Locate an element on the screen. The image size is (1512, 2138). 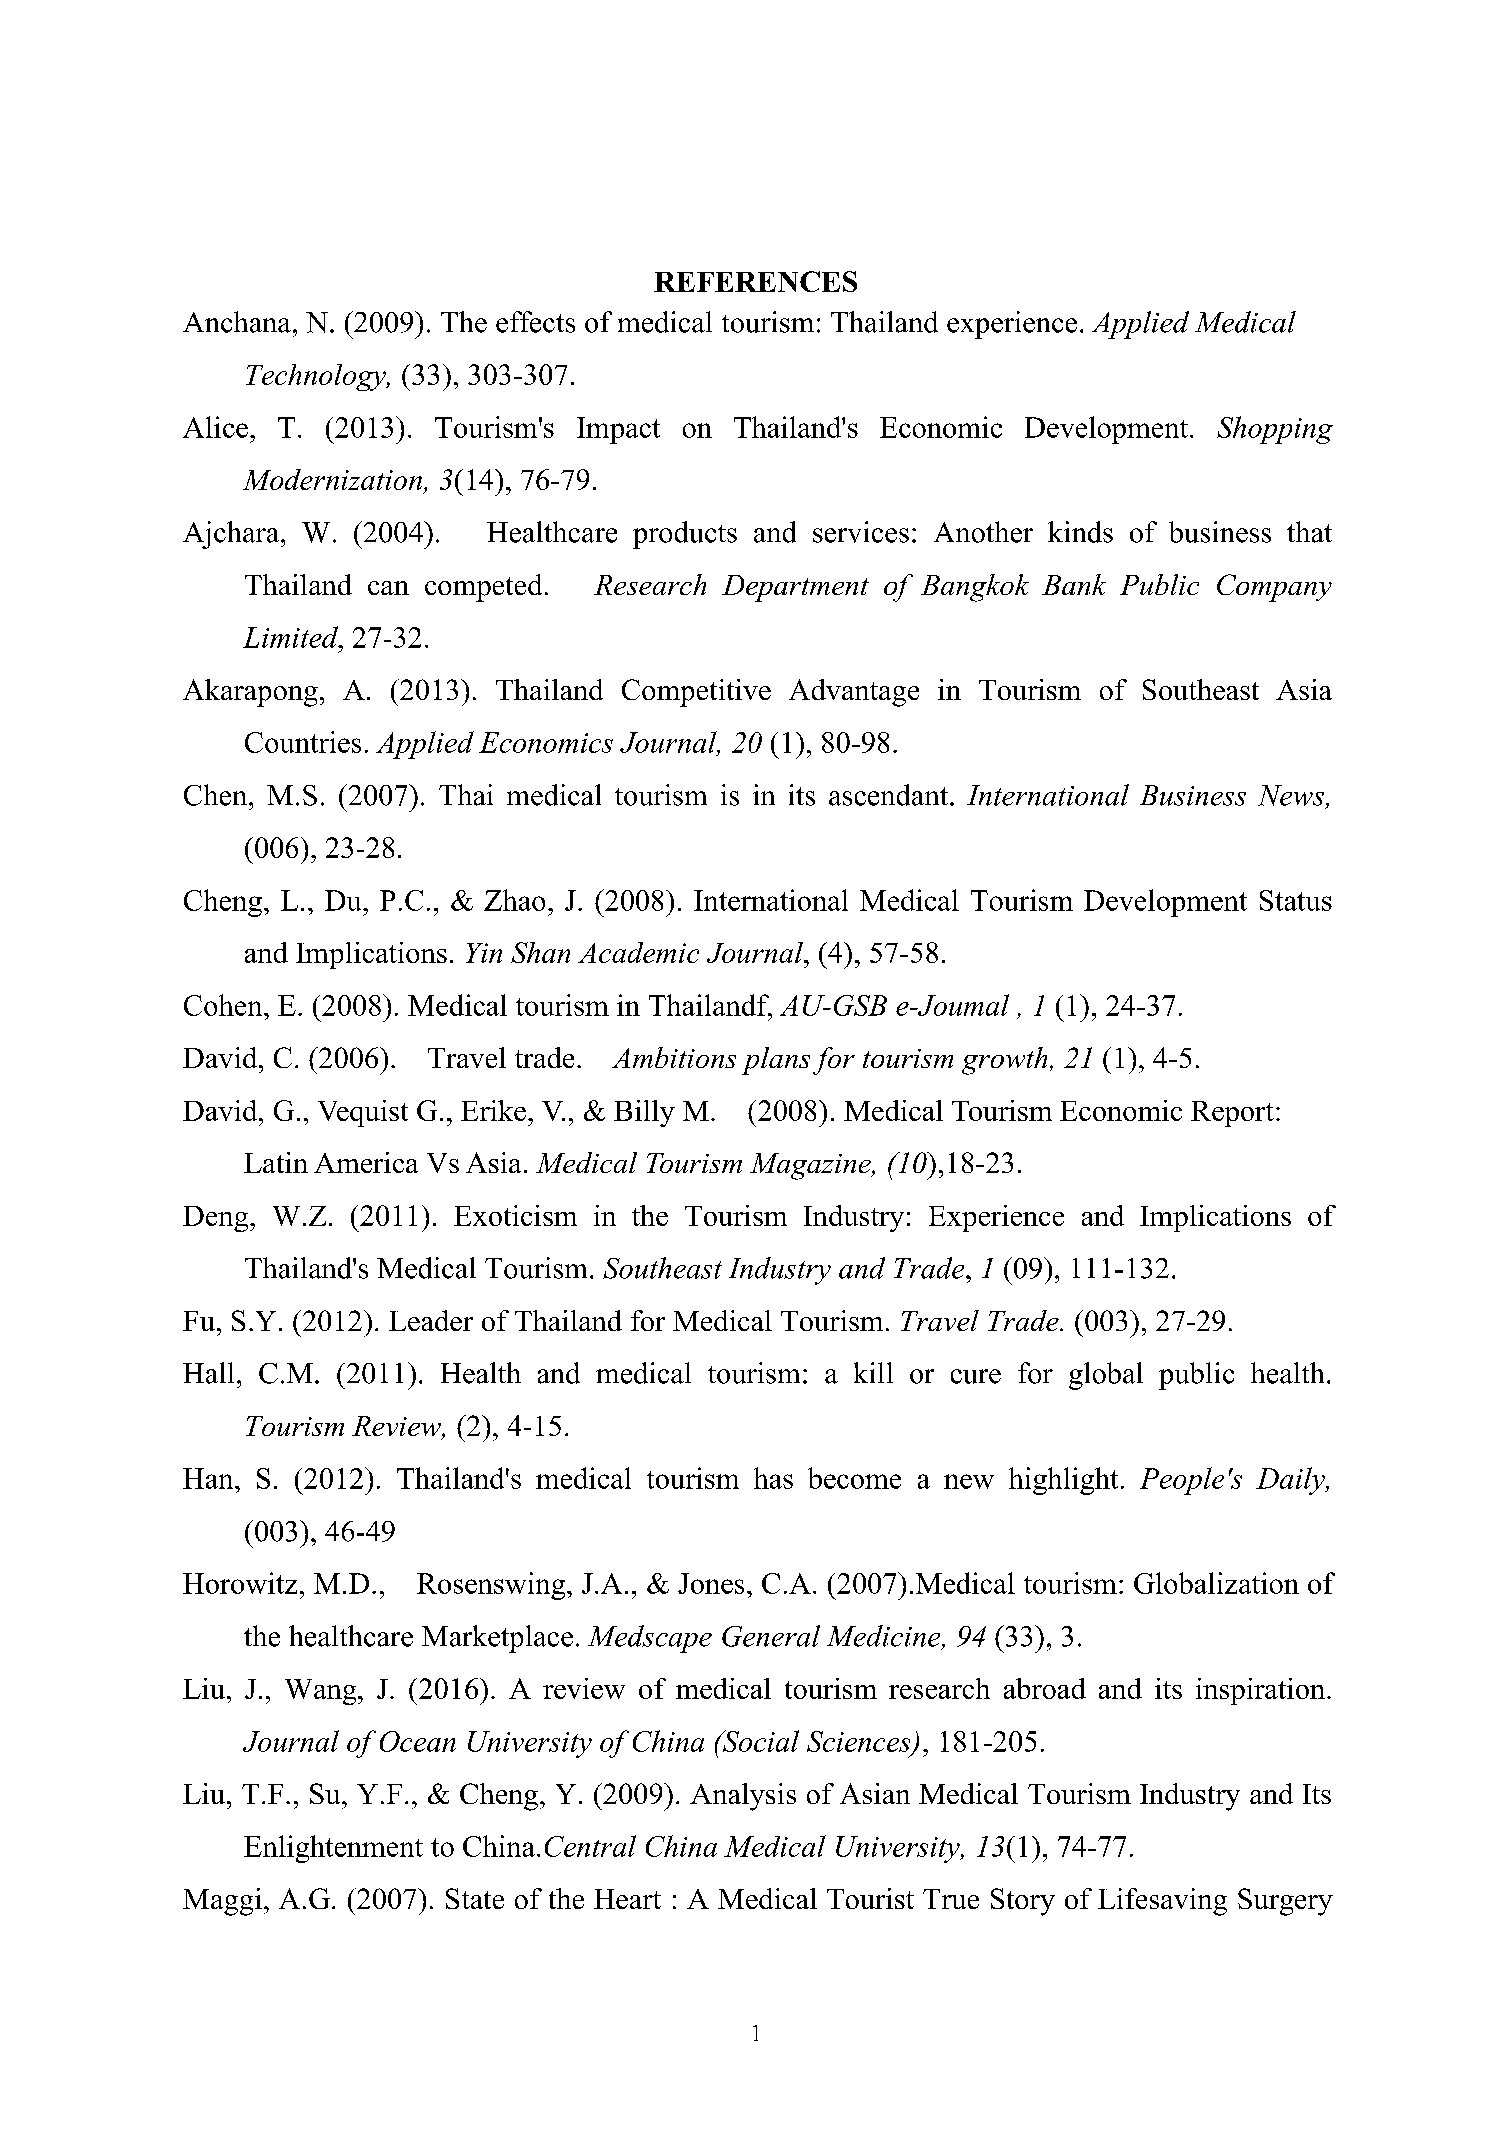
Alice is located at coordinates (215, 427).
